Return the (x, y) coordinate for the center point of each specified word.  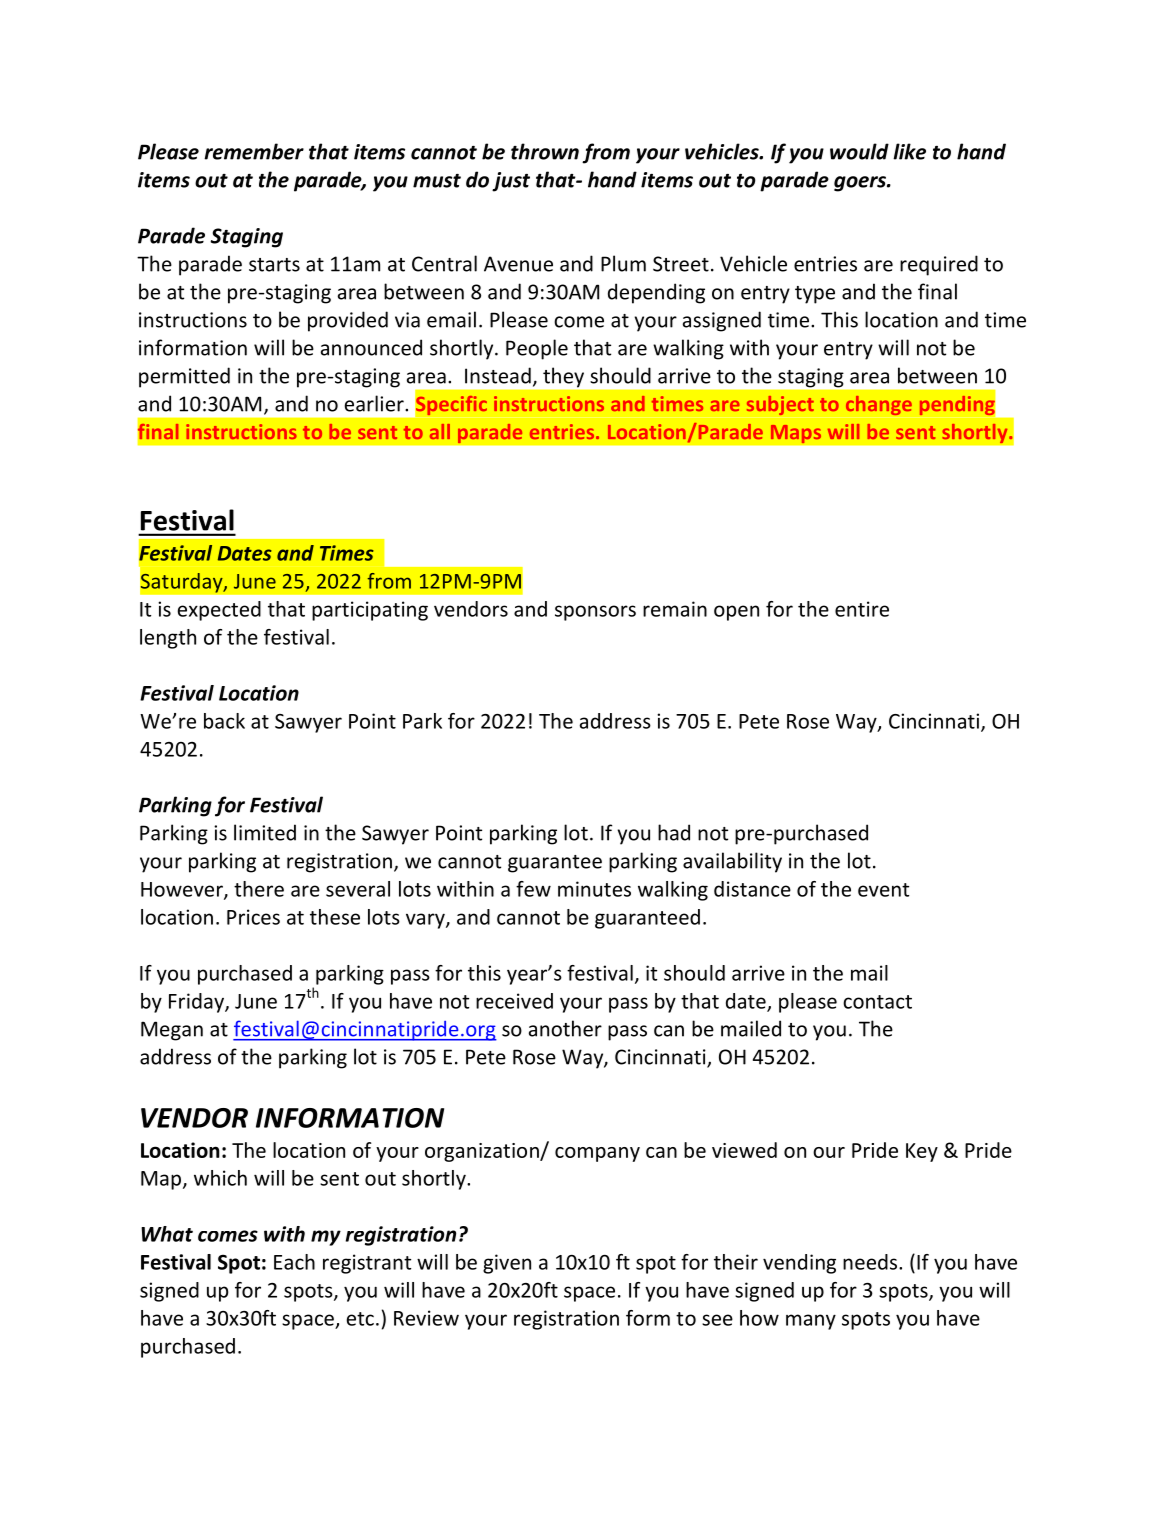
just (511, 182)
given (507, 1264)
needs (871, 1262)
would (859, 151)
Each (294, 1262)
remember (254, 151)
